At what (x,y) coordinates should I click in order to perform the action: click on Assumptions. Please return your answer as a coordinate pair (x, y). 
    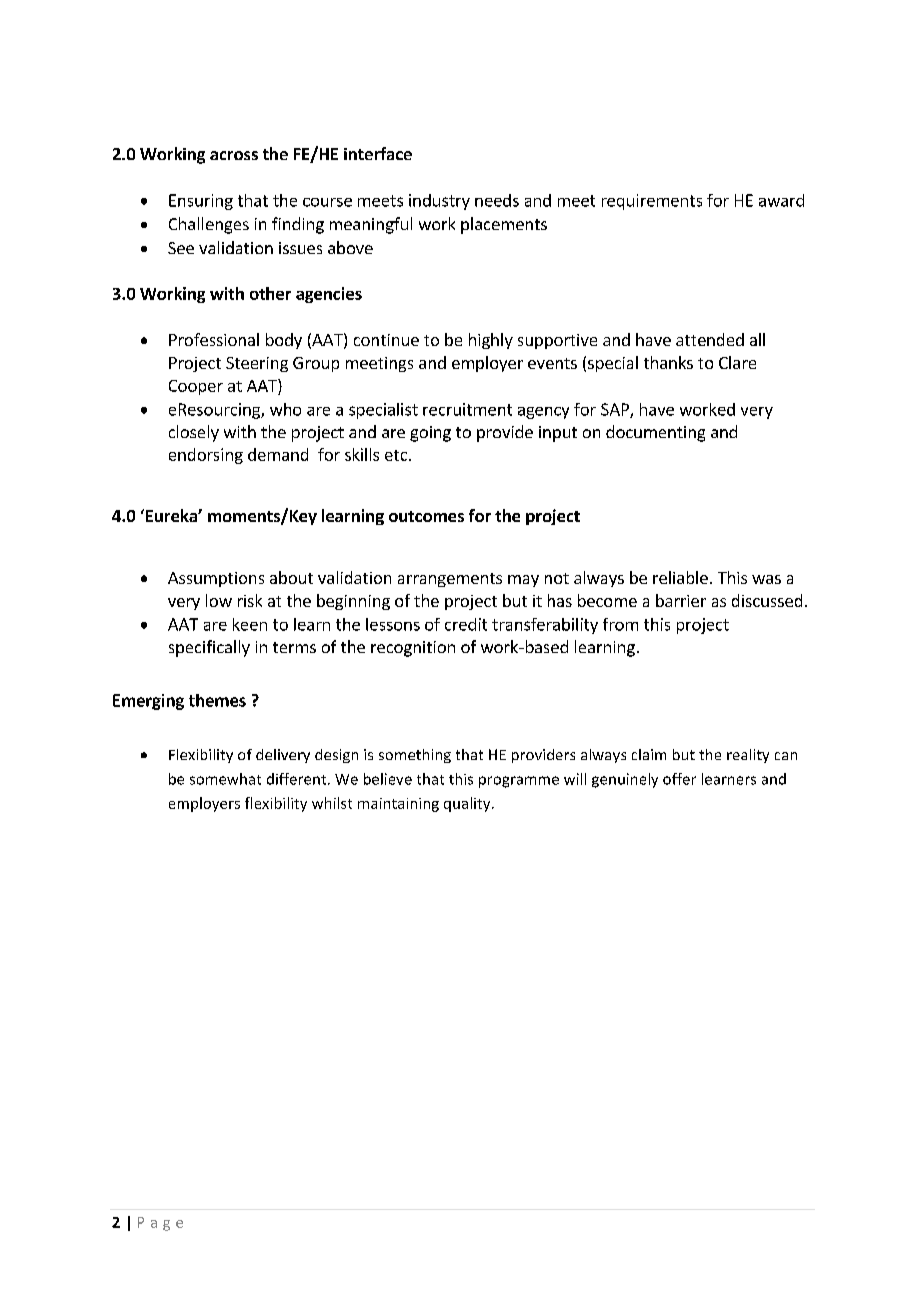
    Looking at the image, I should click on (216, 579).
